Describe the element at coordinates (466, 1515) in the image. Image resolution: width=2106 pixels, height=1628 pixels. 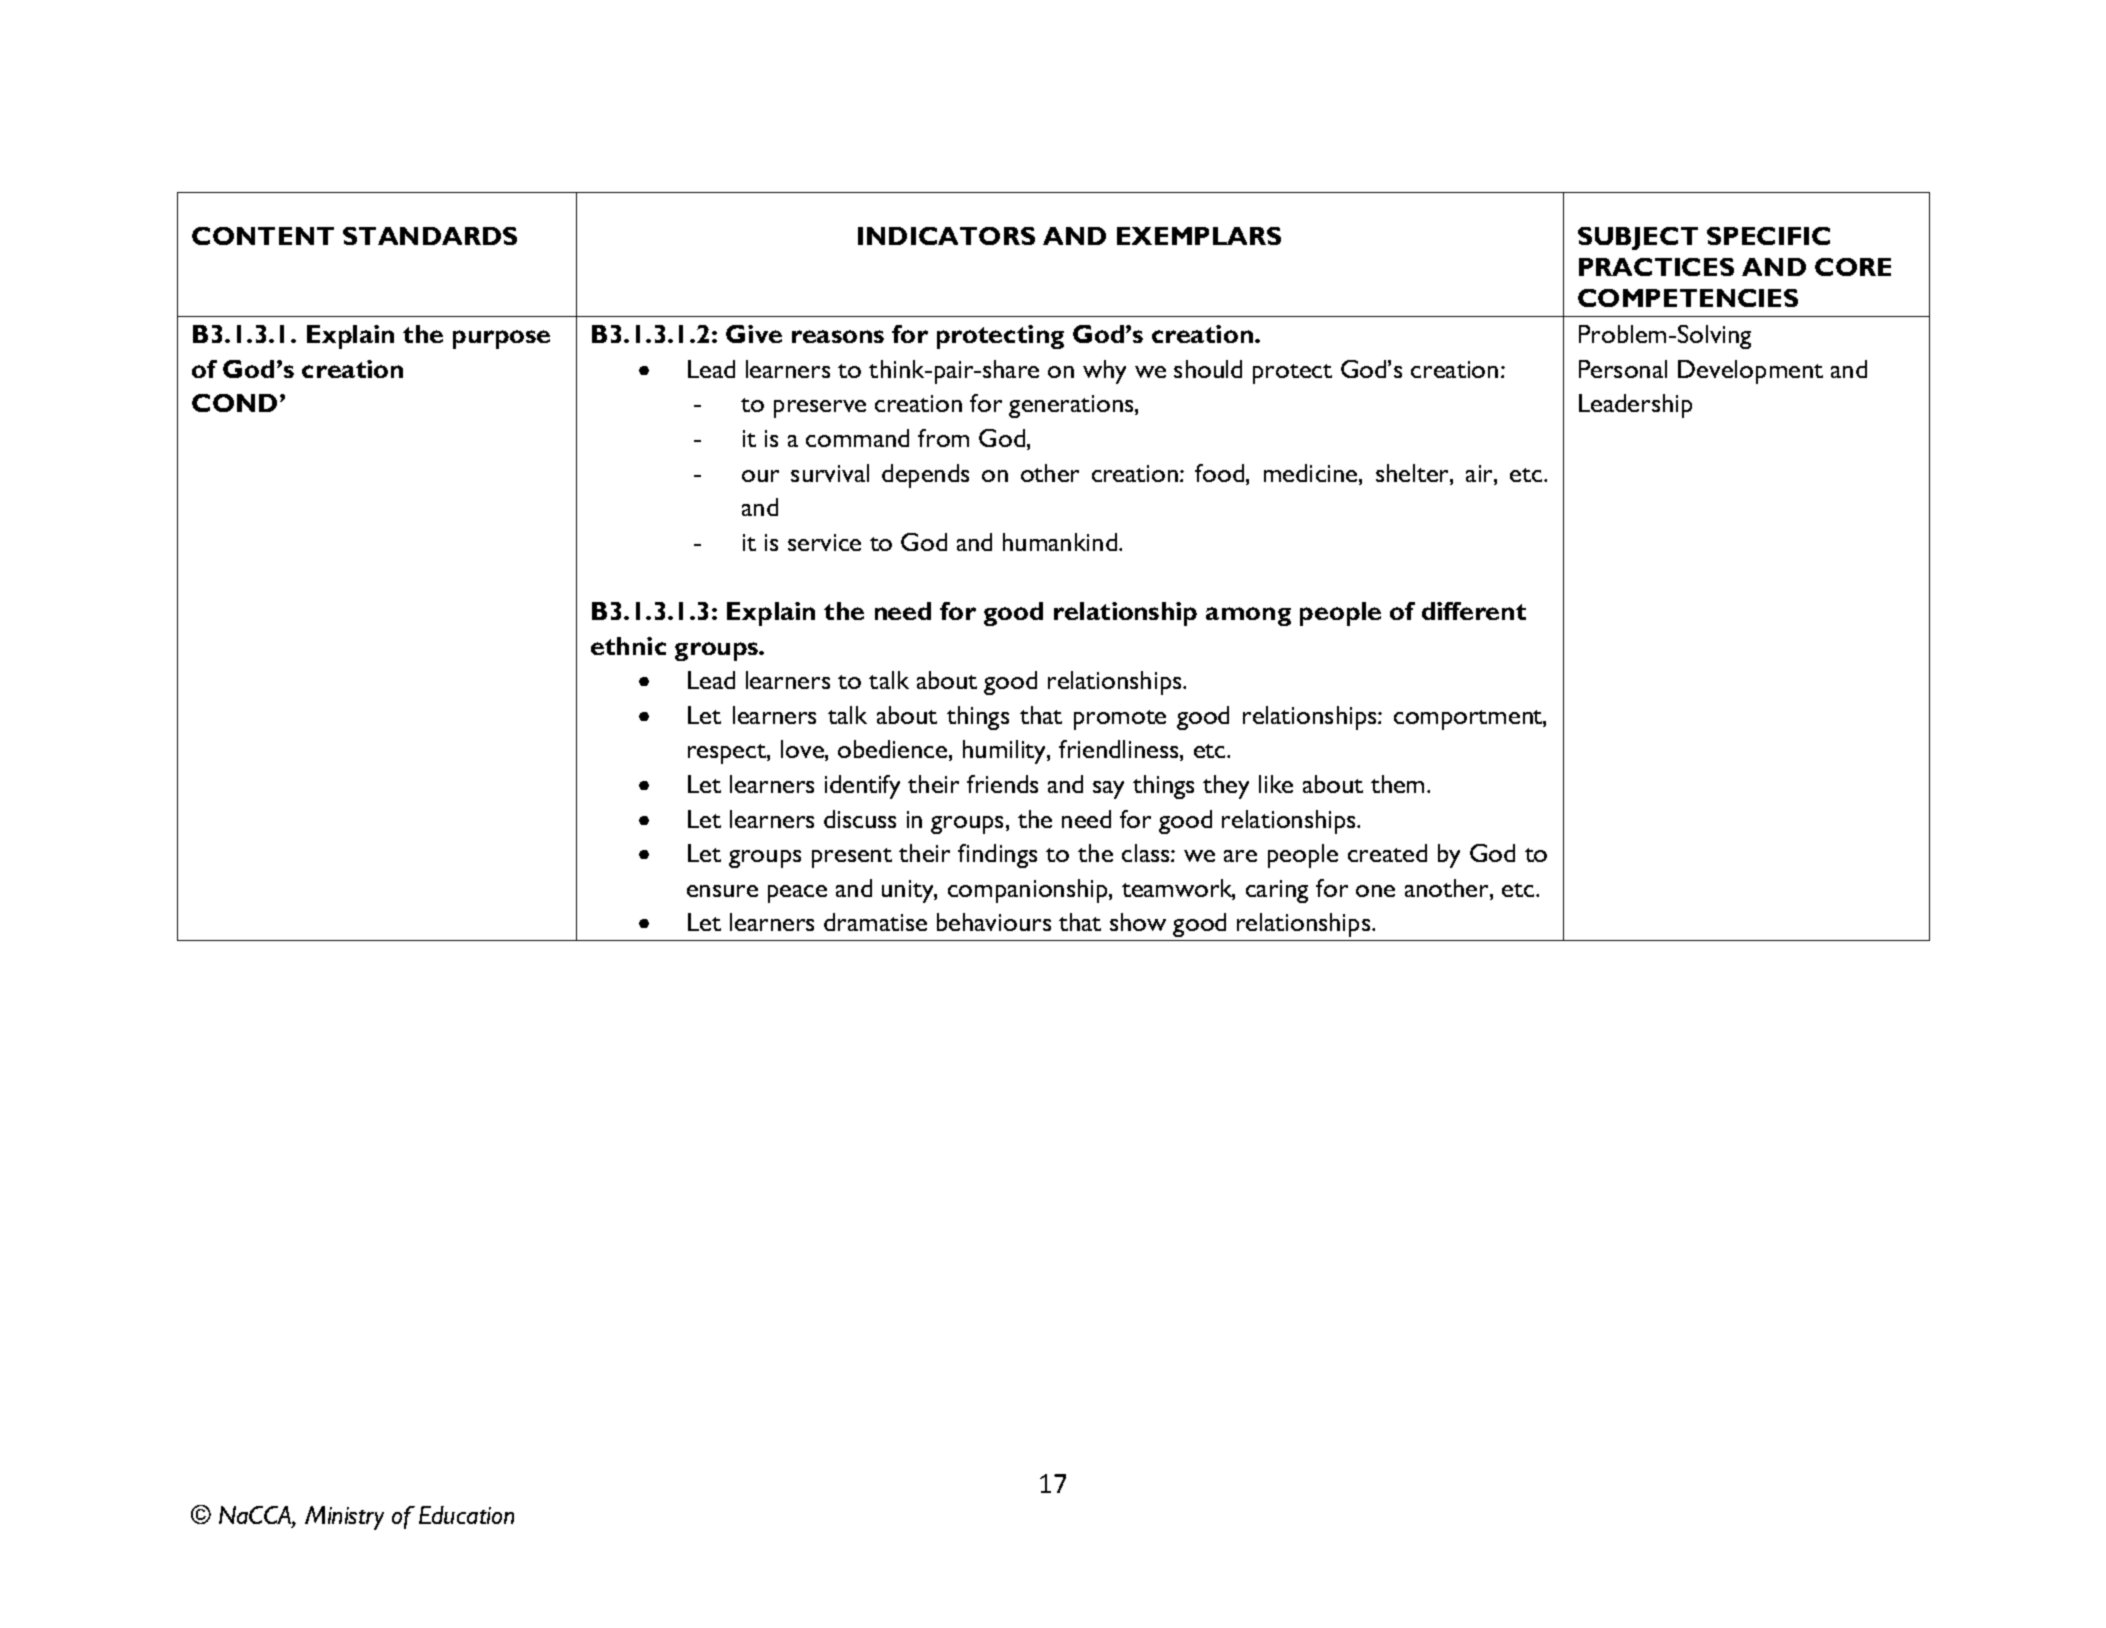
I see `Education` at that location.
